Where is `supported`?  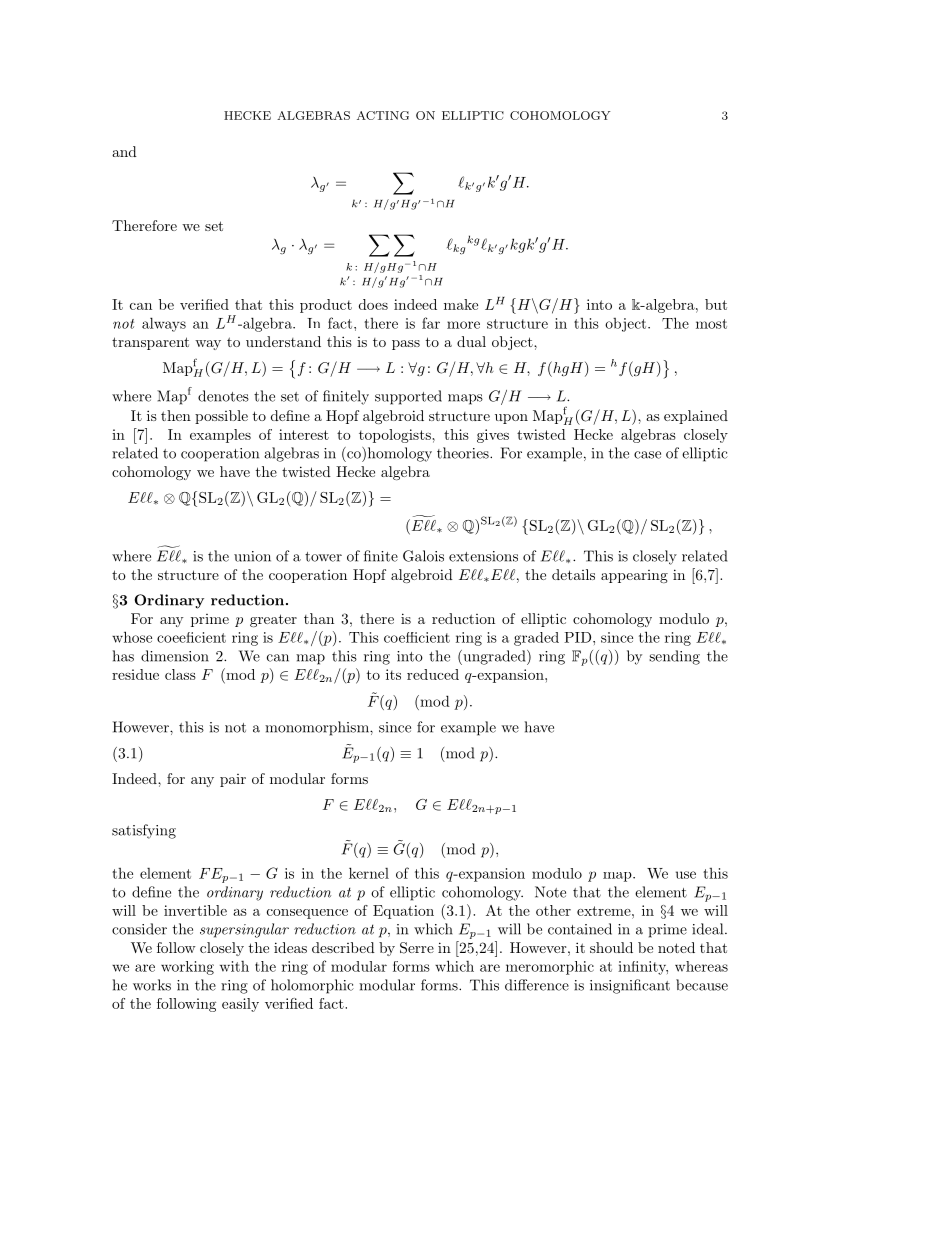
supported is located at coordinates (408, 397).
